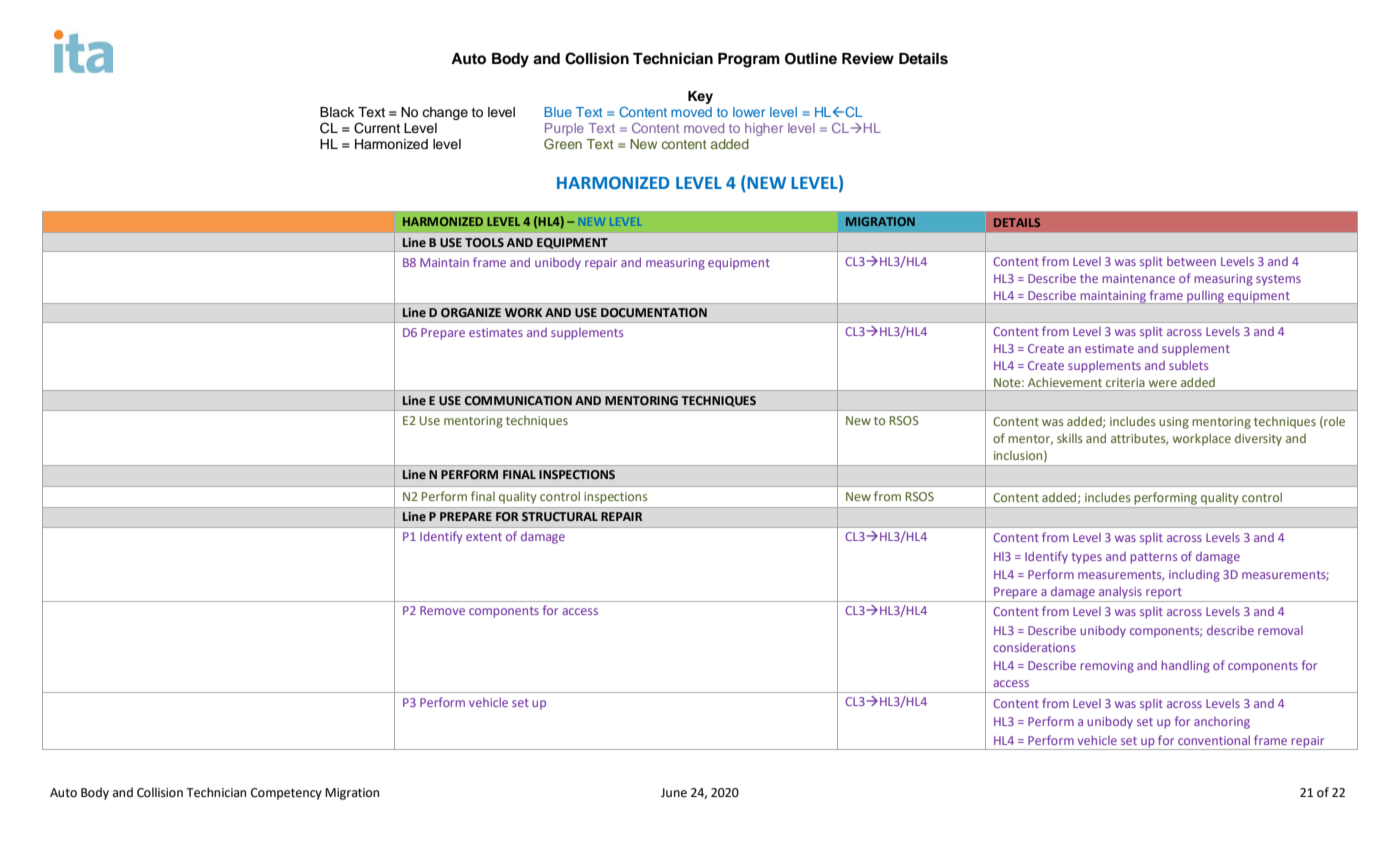 Image resolution: width=1400 pixels, height=850 pixels. I want to click on Program, so click(749, 60).
